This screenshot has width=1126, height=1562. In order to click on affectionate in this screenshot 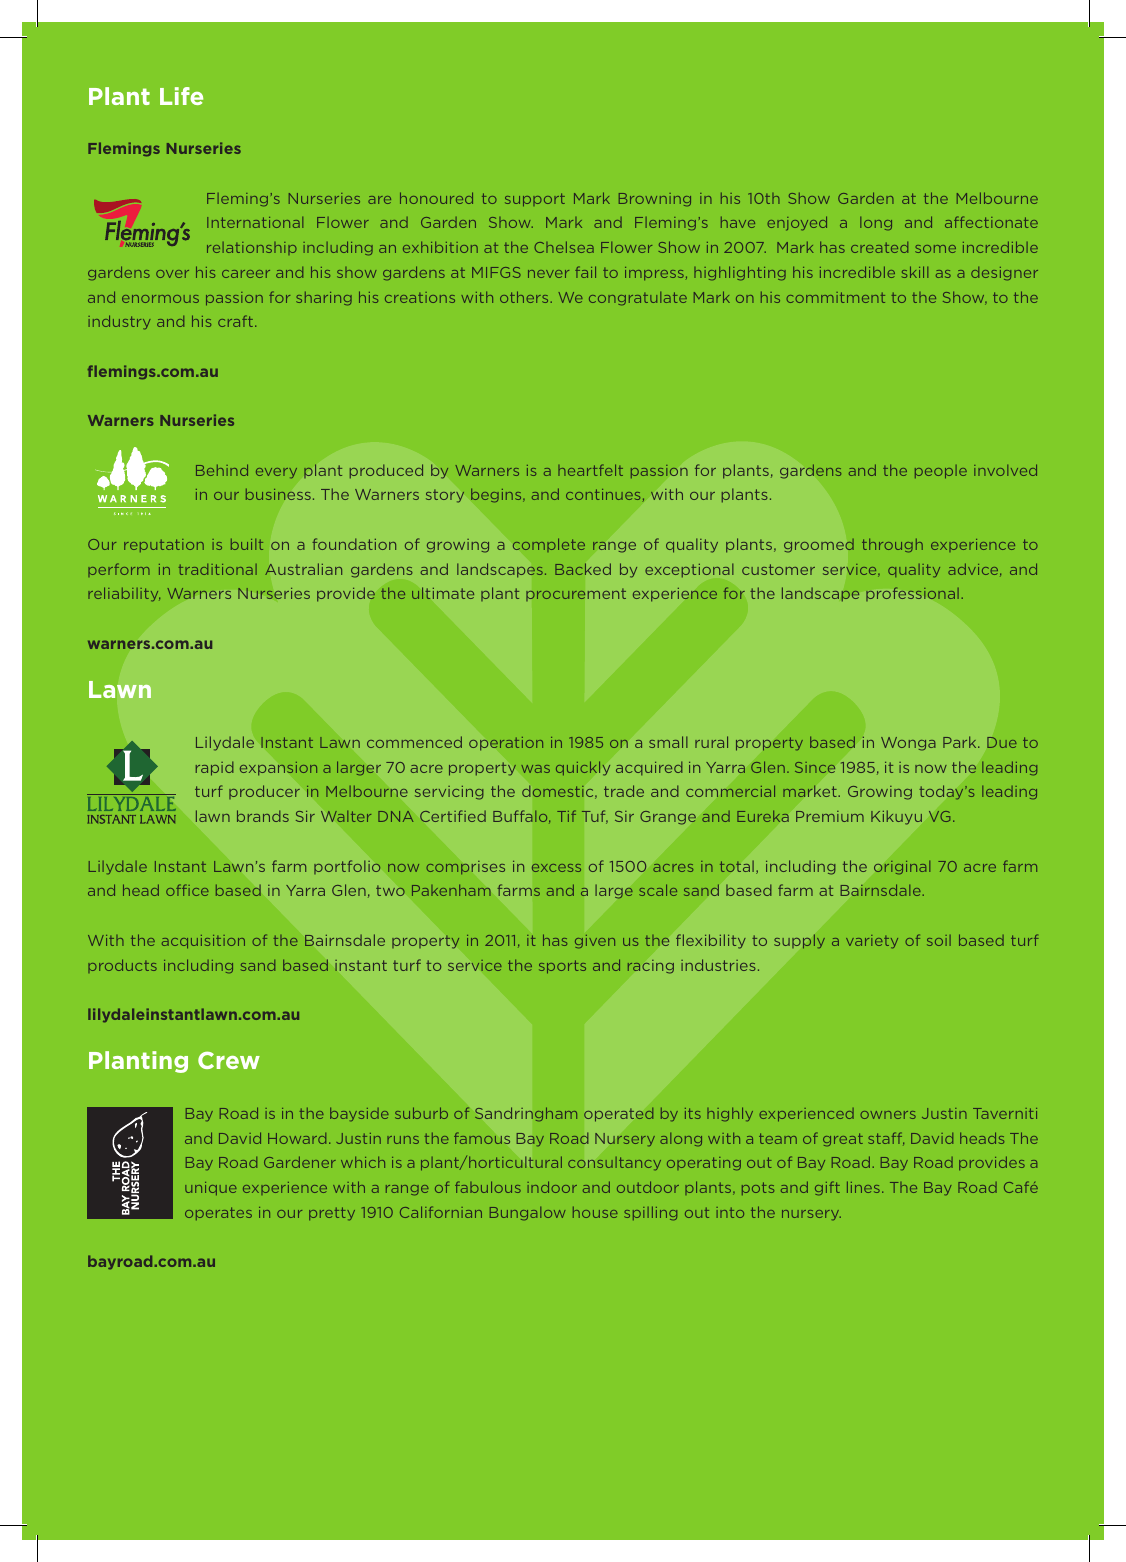, I will do `click(991, 222)`.
